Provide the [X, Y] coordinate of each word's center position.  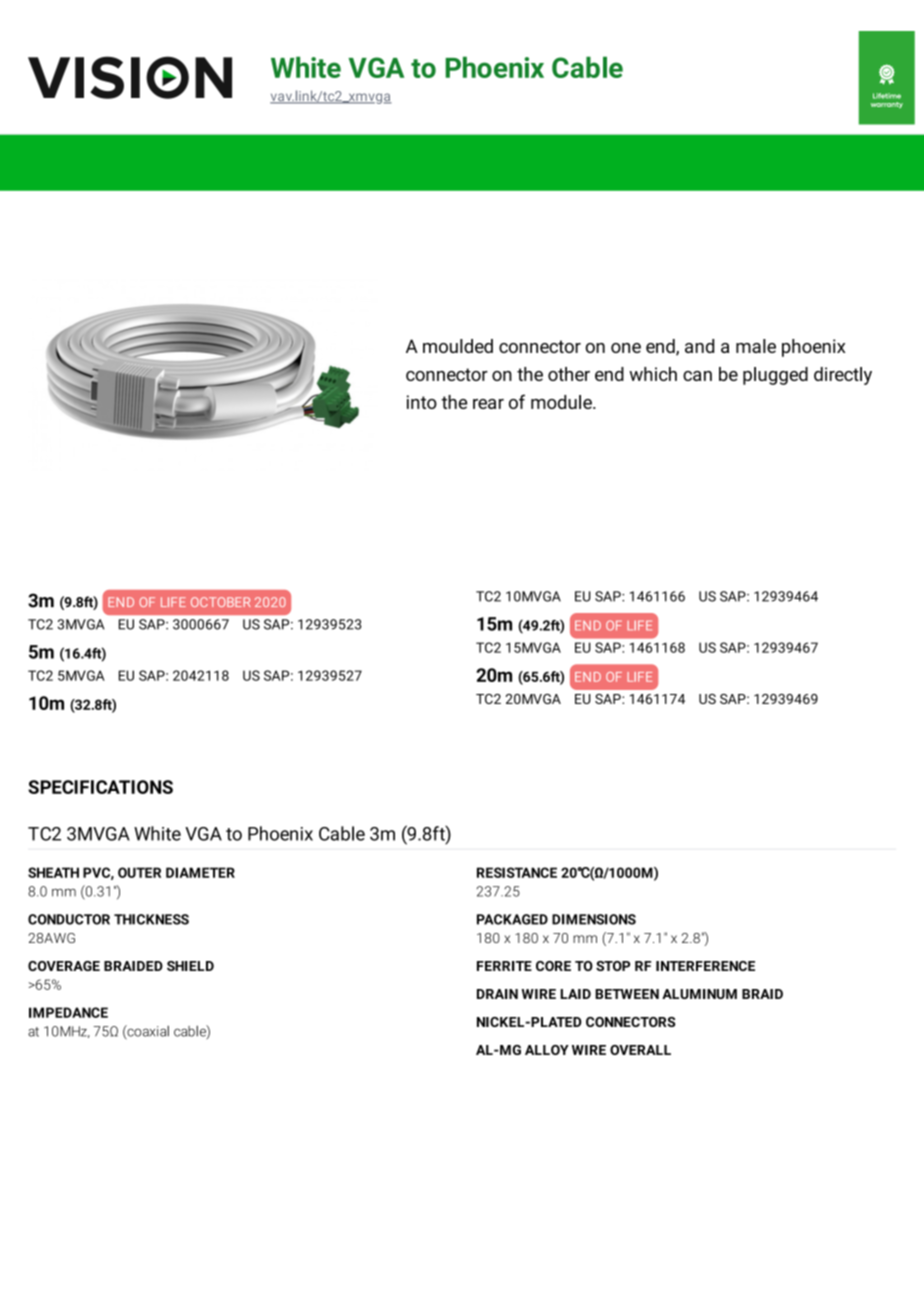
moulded [458, 346]
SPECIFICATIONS [100, 787]
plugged [775, 376]
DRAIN [497, 994]
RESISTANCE [517, 872]
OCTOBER [220, 602]
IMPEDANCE [68, 1012]
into [422, 402]
